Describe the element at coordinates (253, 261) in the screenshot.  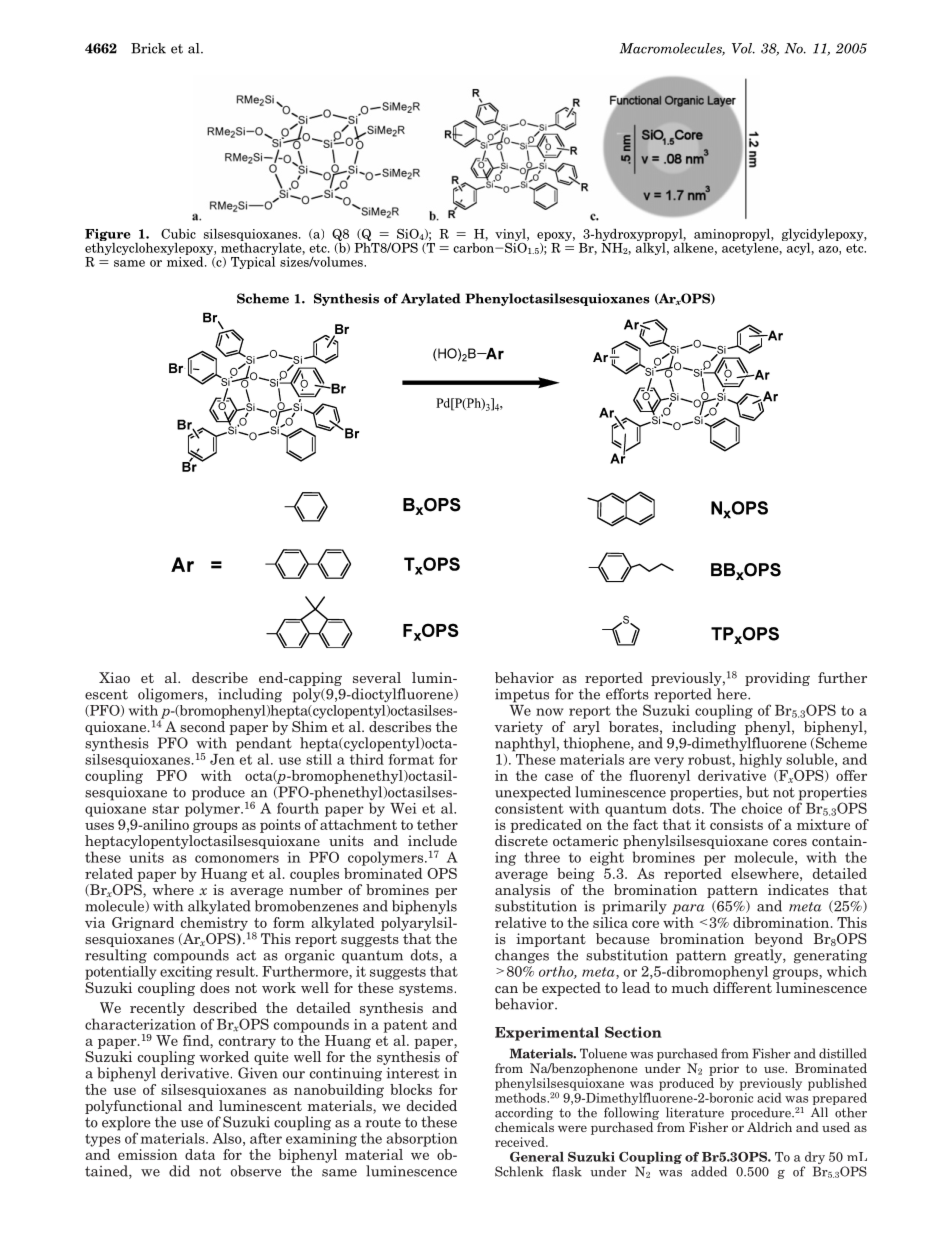
I see `Typical` at that location.
